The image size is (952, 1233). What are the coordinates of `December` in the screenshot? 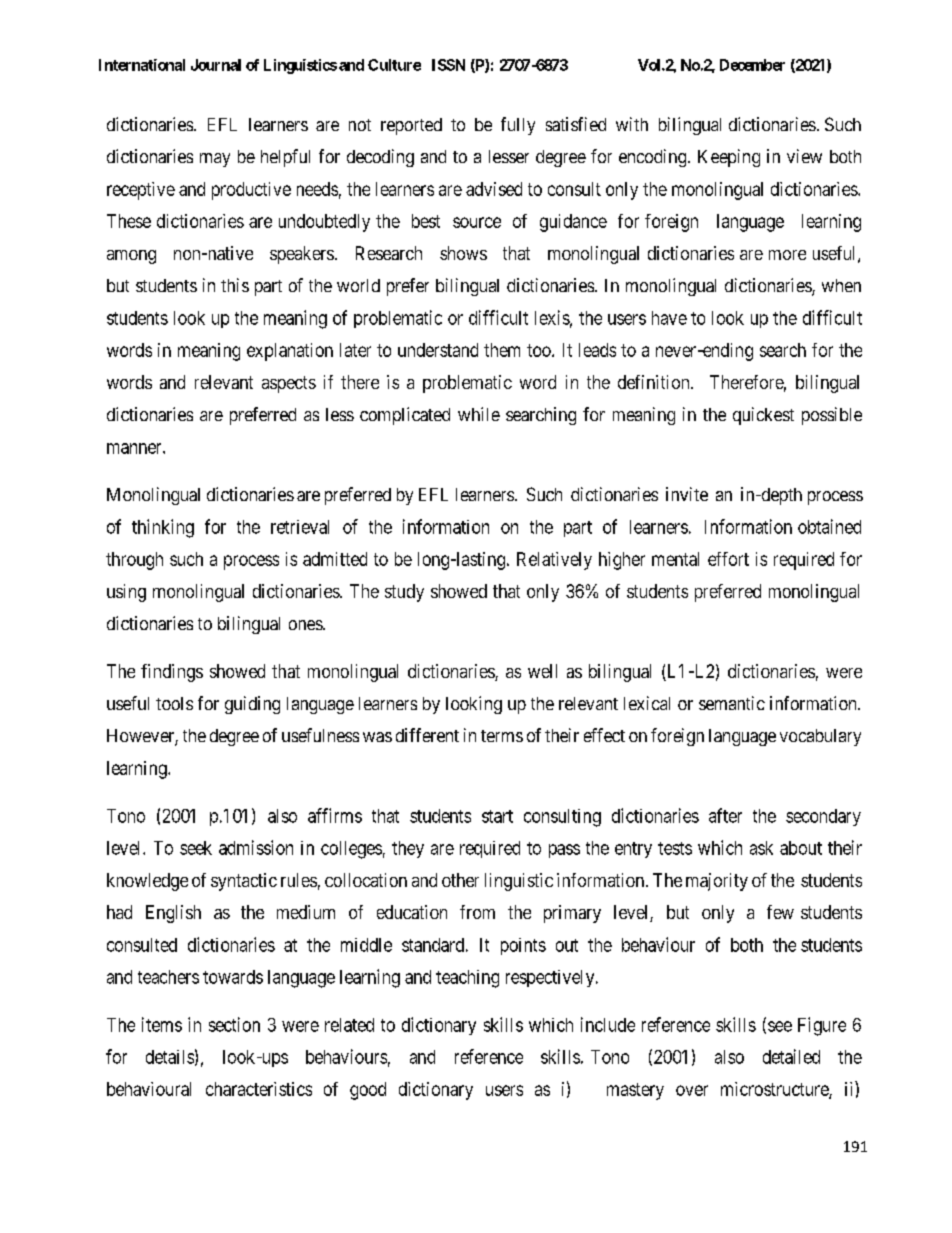 It's located at (752, 65).
